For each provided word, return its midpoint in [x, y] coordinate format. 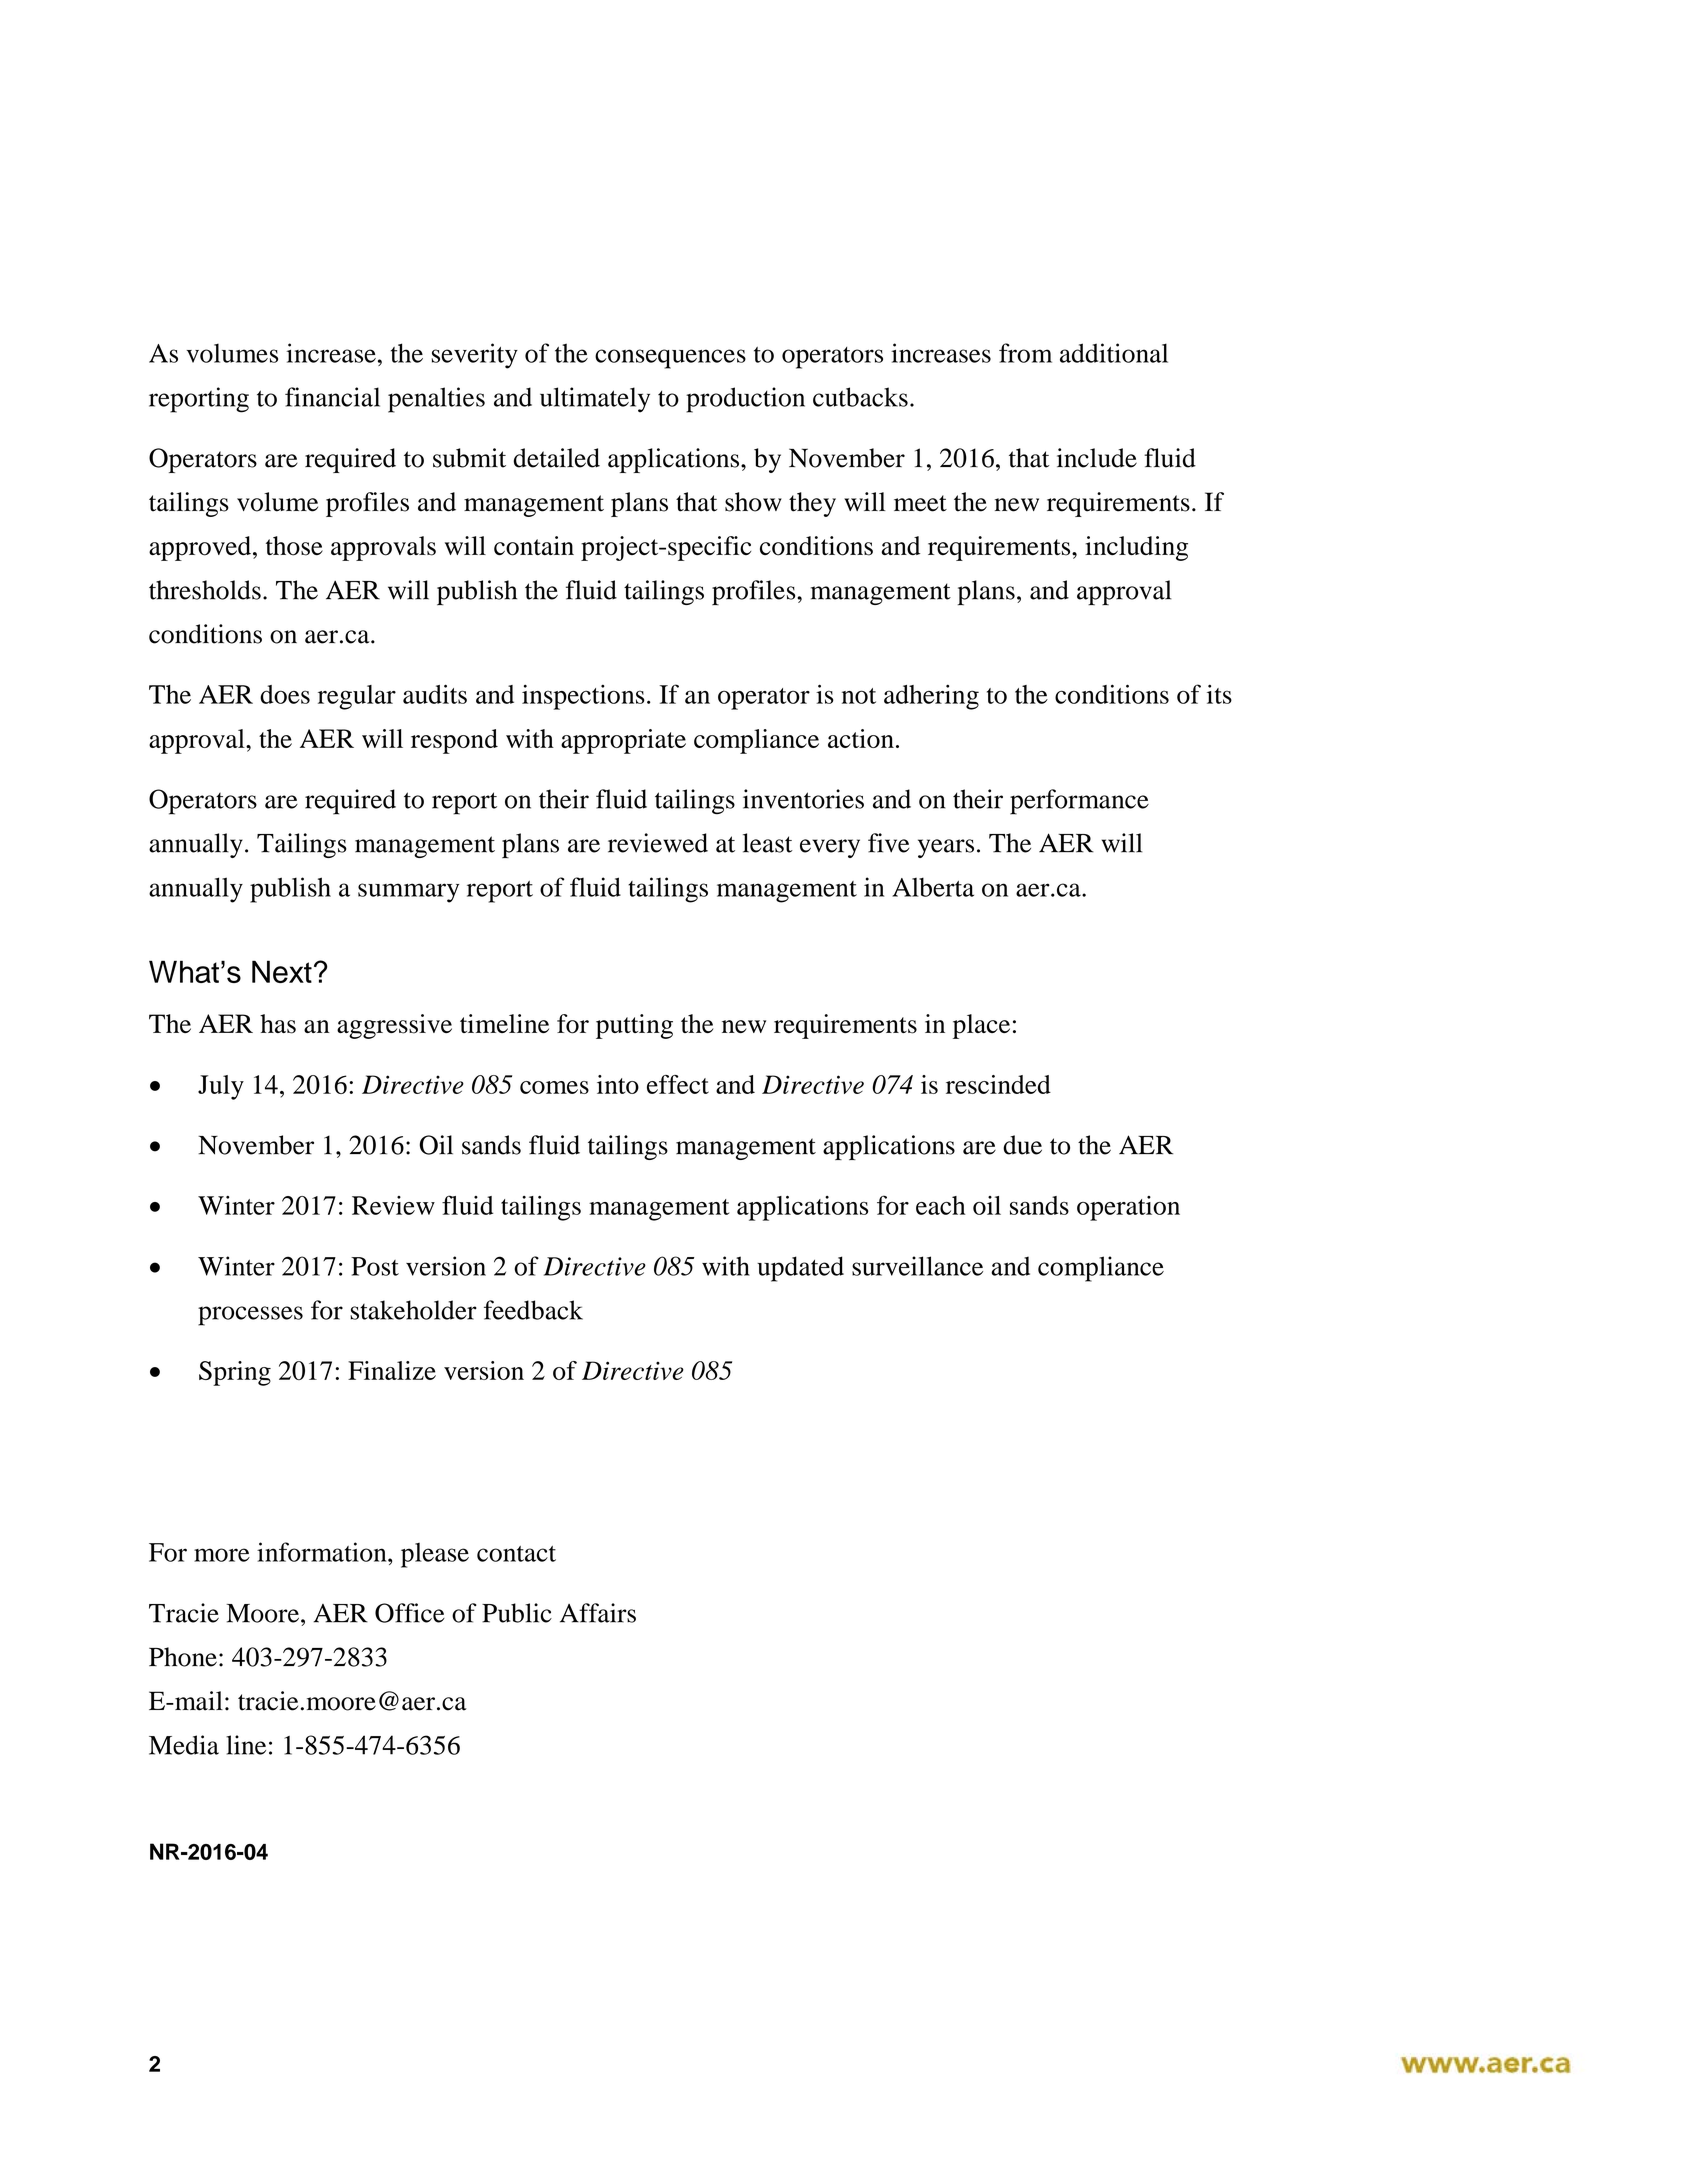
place [981, 1026]
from [1025, 353]
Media [184, 1745]
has [278, 1024]
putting [634, 1026]
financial [332, 397]
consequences [670, 359]
